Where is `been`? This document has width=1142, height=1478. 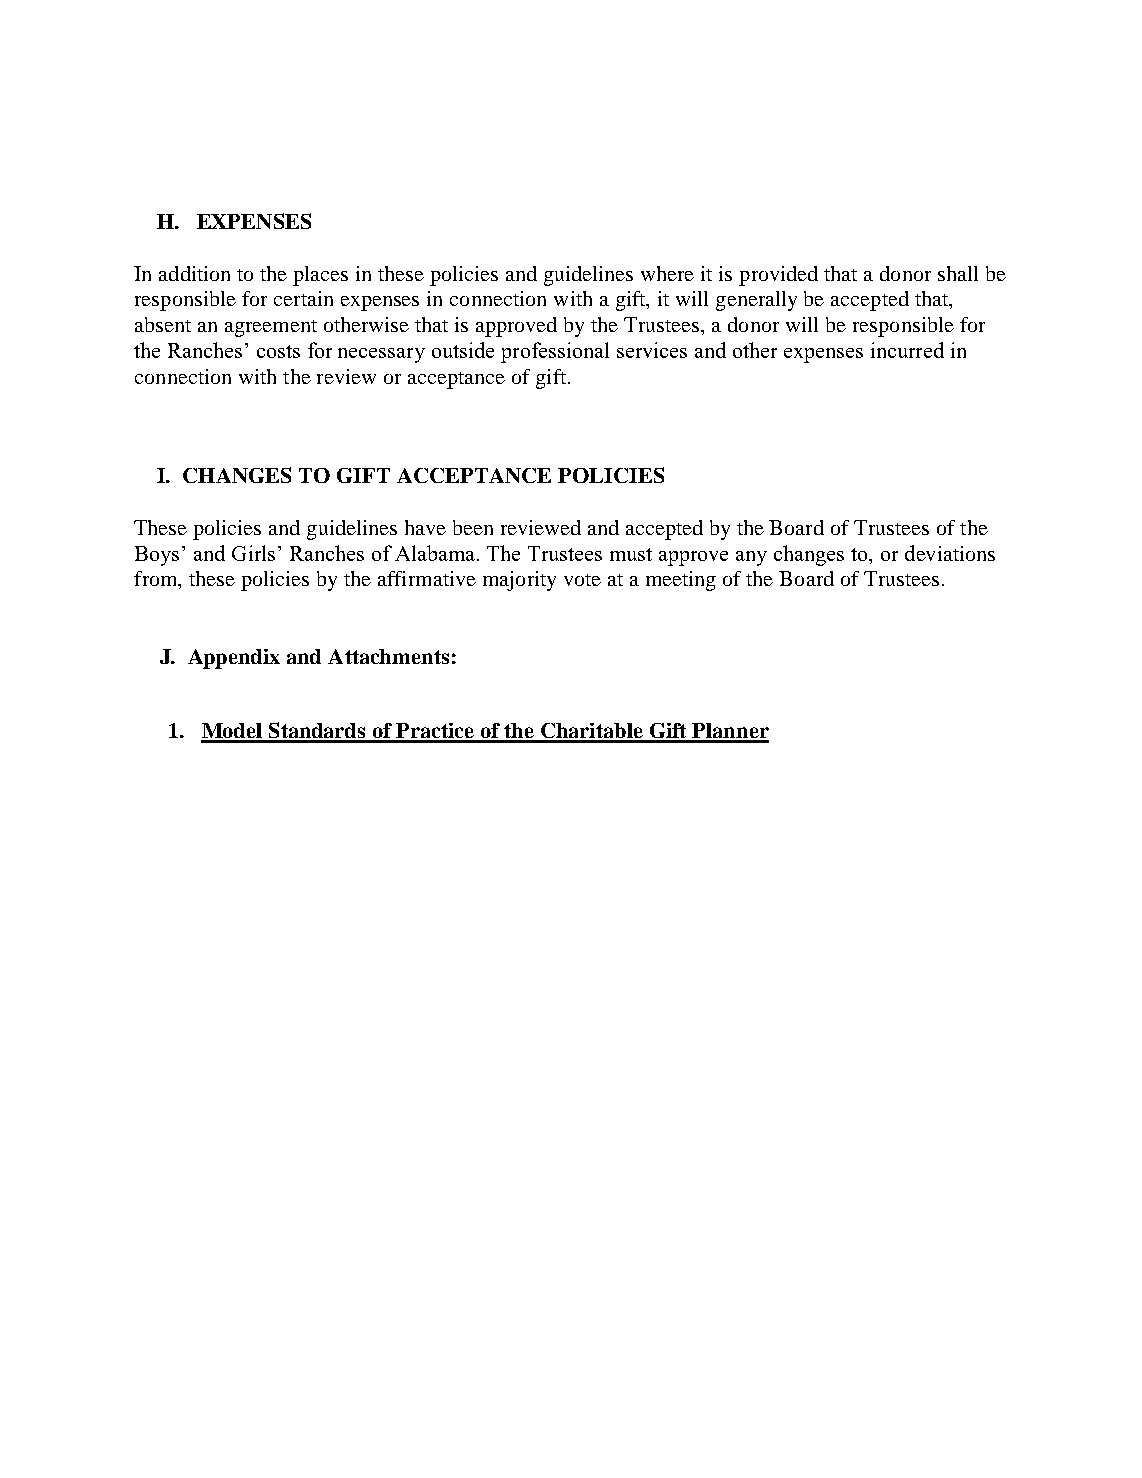
been is located at coordinates (473, 527).
